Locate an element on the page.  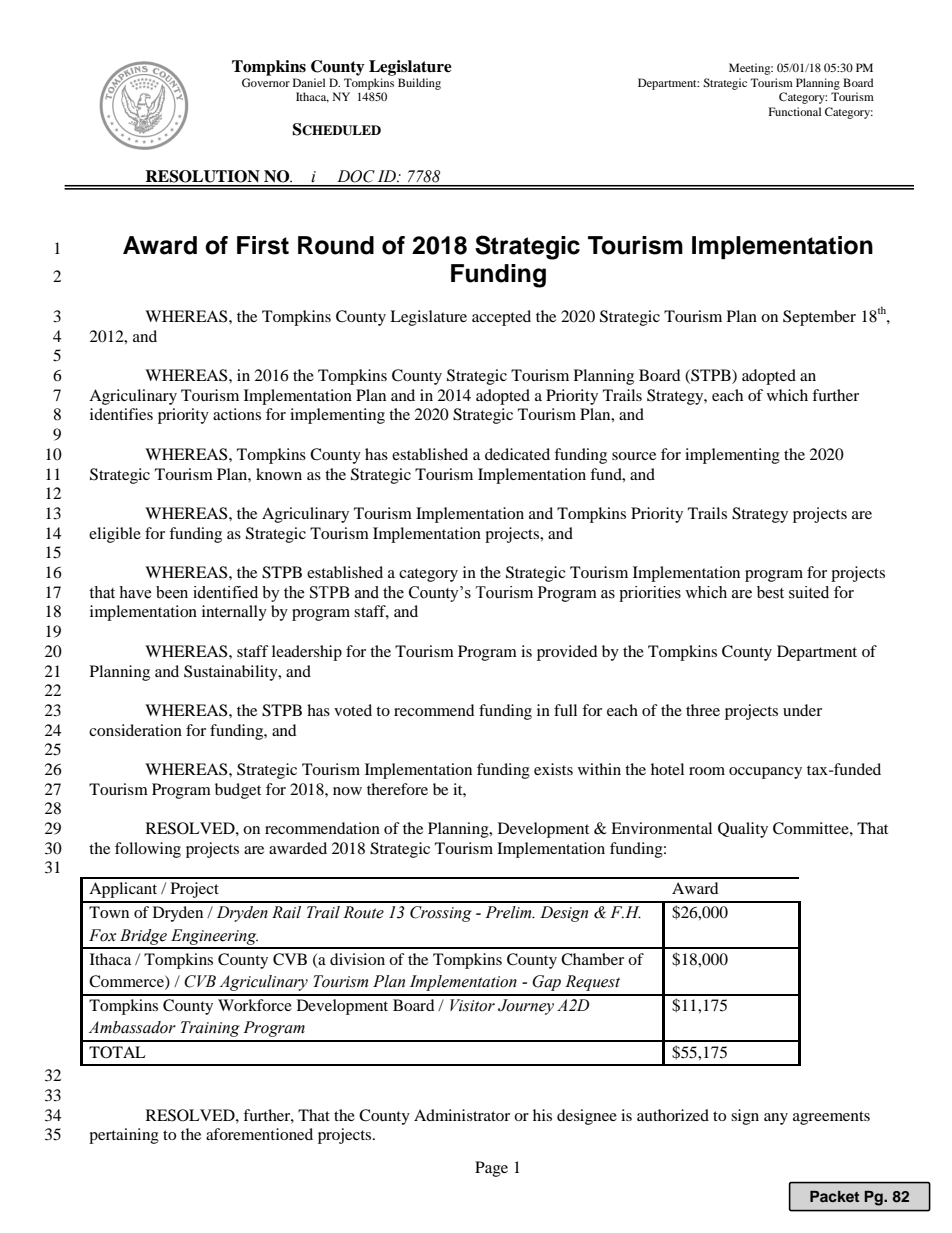
September is located at coordinates (819, 318).
